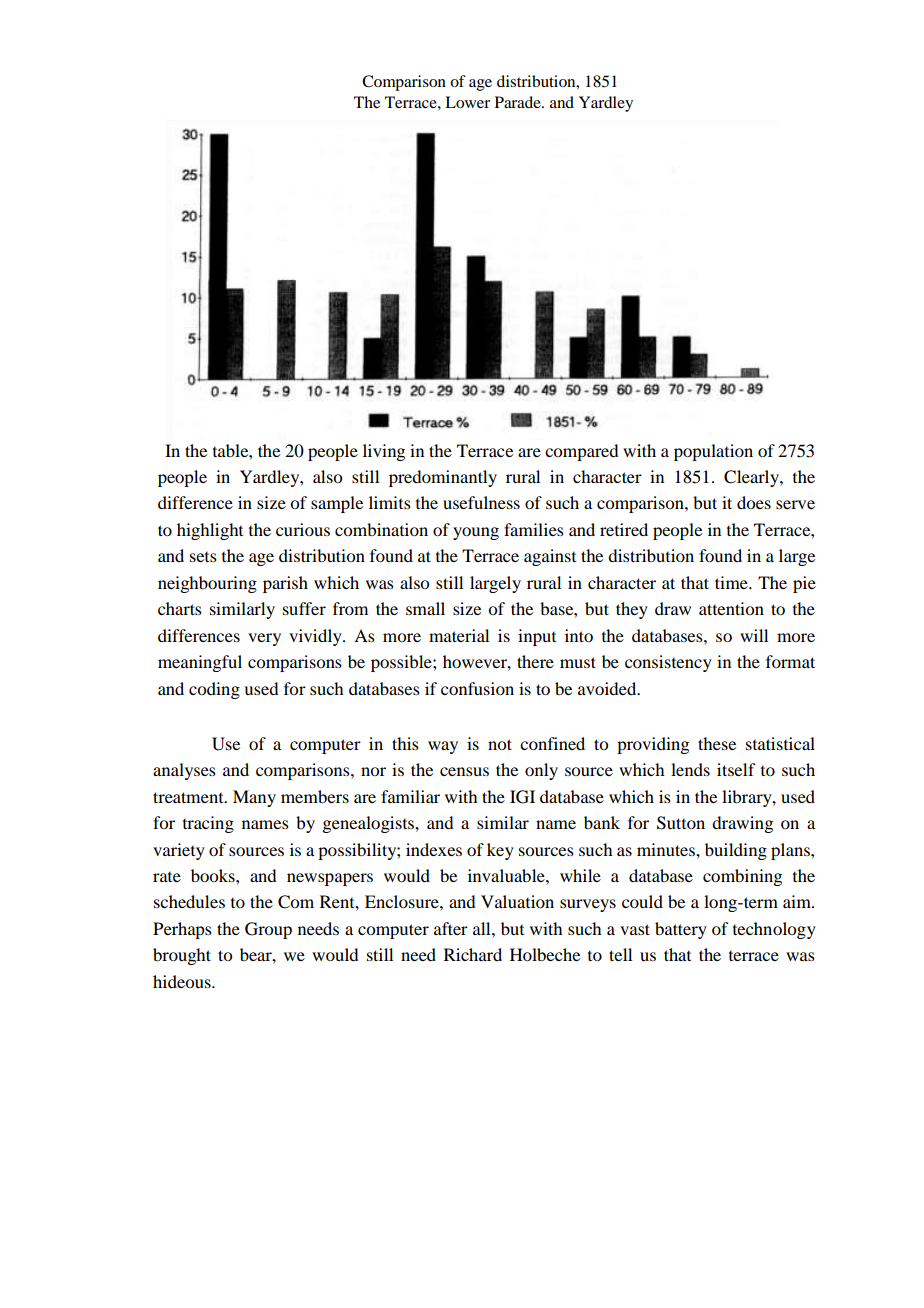  I want to click on young, so click(476, 533).
